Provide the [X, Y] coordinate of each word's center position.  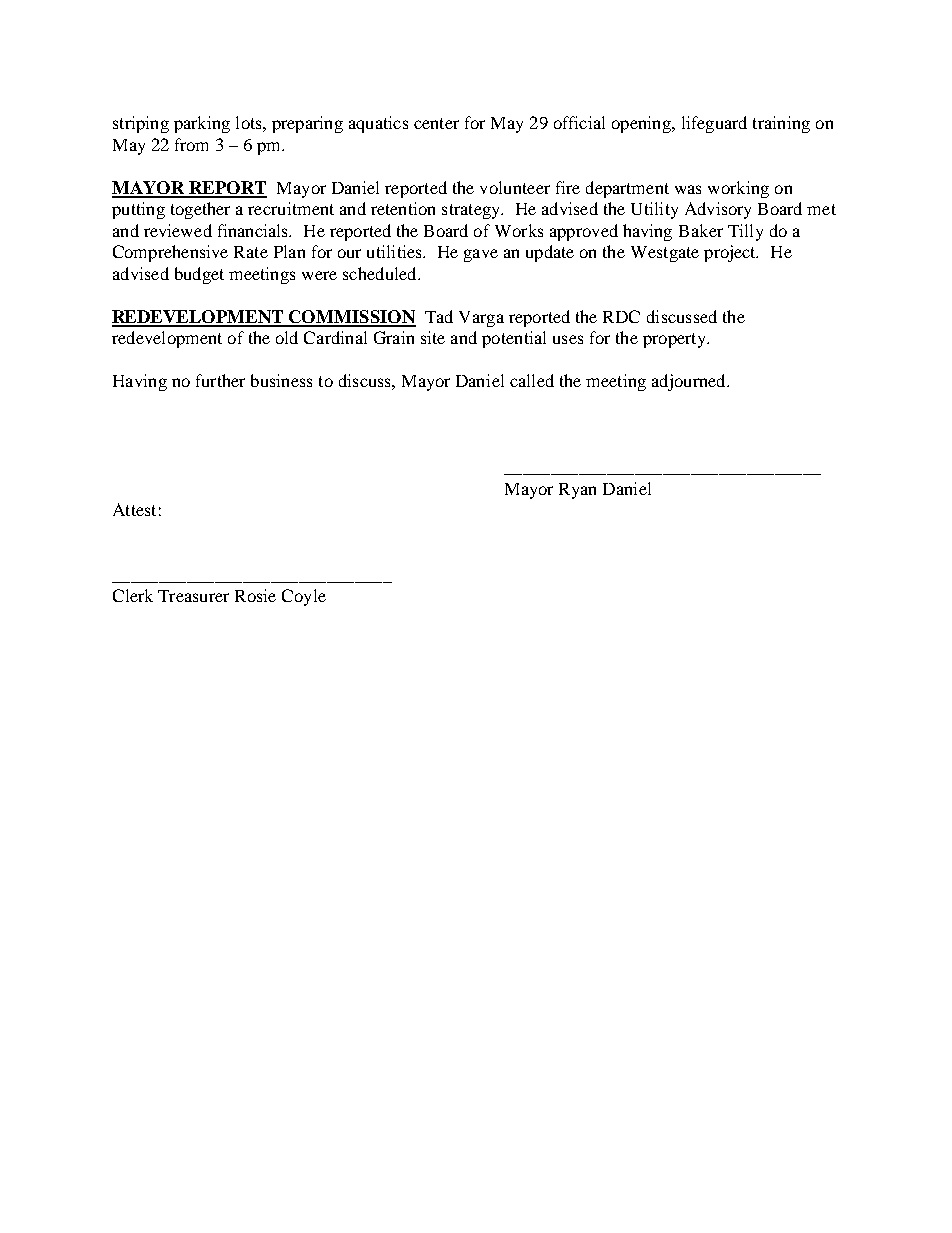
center [436, 123]
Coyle [304, 597]
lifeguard [714, 124]
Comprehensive [170, 253]
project [731, 253]
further [220, 380]
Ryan [577, 491]
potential [514, 339]
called [532, 380]
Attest [134, 509]
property [675, 340]
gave [481, 255]
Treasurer [193, 596]
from [191, 144]
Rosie [255, 595]
